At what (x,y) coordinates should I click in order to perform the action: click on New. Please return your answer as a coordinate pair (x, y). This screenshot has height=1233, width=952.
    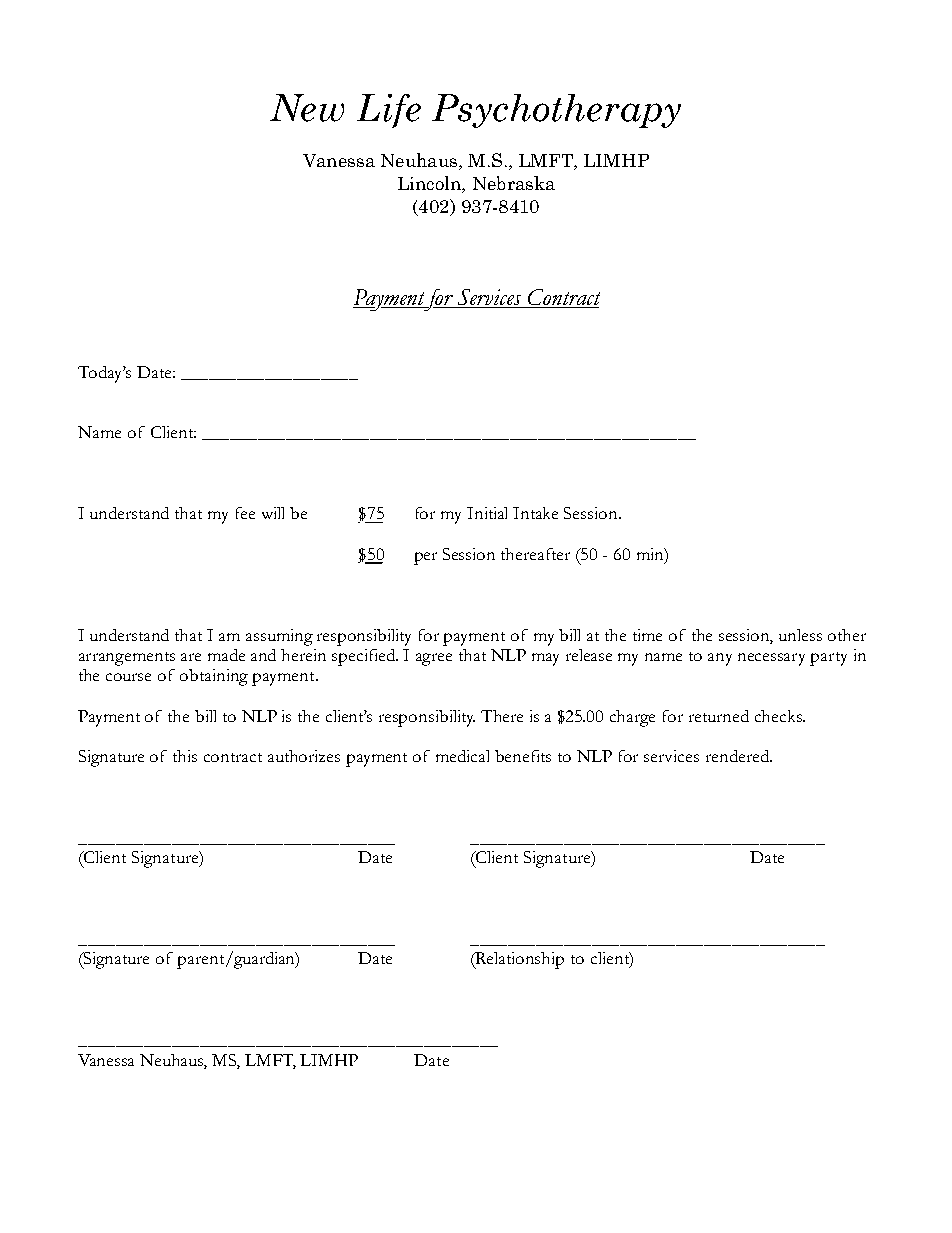
    Looking at the image, I should click on (307, 108).
